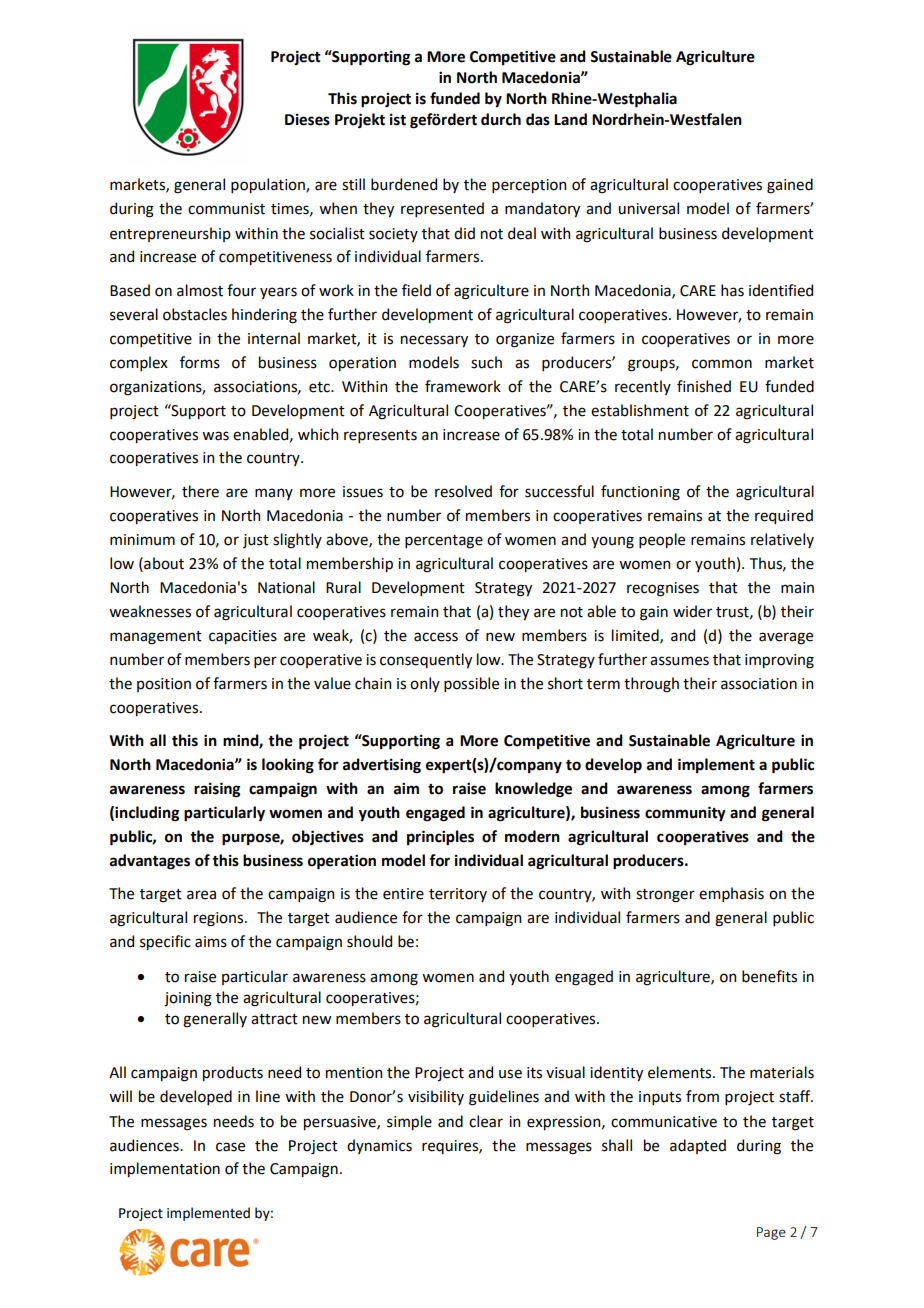 The height and width of the screenshot is (1308, 924). What do you see at coordinates (230, 1147) in the screenshot?
I see `case` at bounding box center [230, 1147].
